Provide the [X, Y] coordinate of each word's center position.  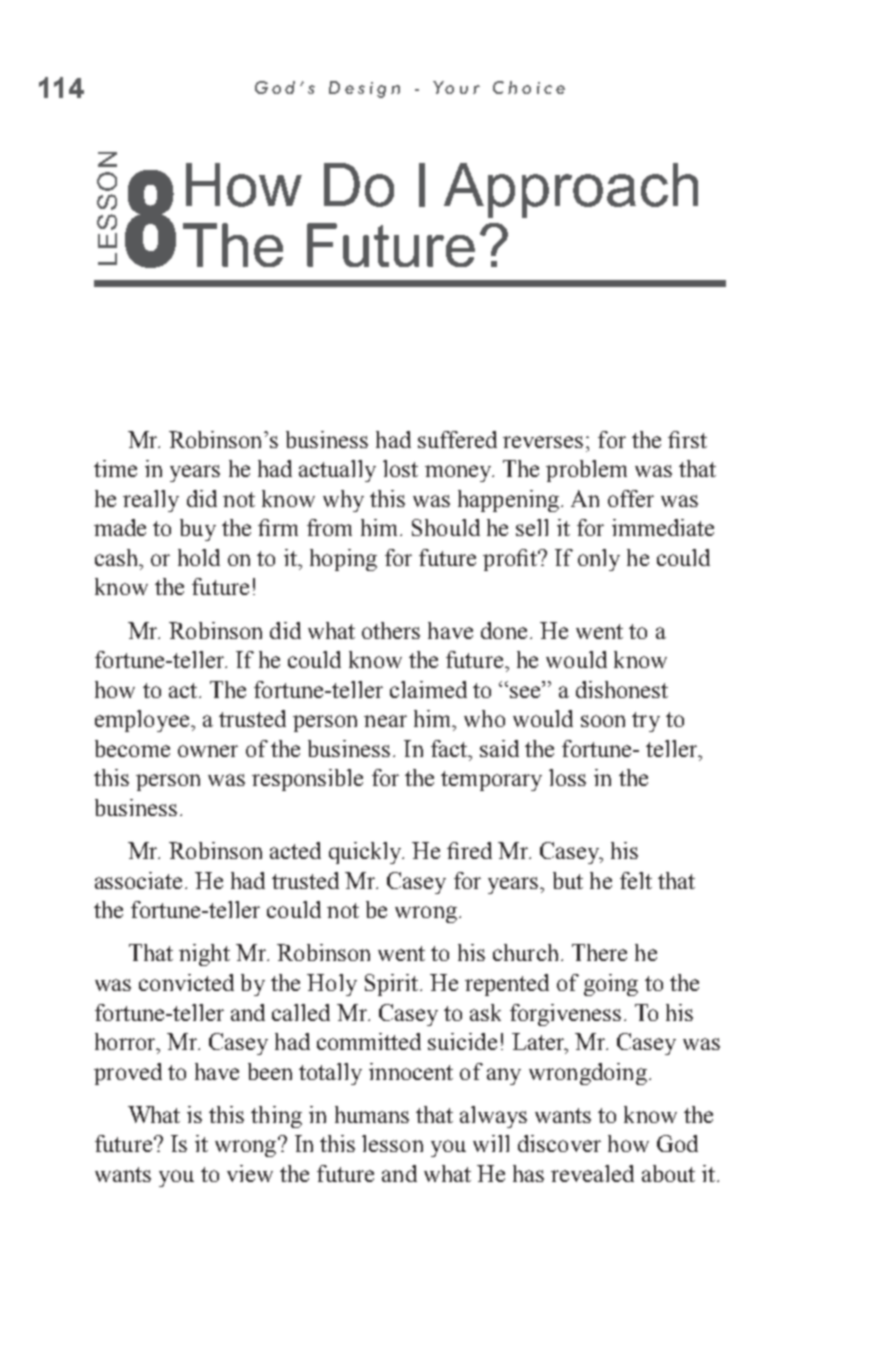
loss [567, 777]
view [250, 1173]
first [687, 439]
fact [450, 748]
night [204, 955]
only [599, 560]
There [599, 952]
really [151, 501]
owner [208, 751]
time [115, 468]
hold [199, 557]
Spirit [391, 985]
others [391, 630]
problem [586, 471]
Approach [571, 190]
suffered [457, 439]
